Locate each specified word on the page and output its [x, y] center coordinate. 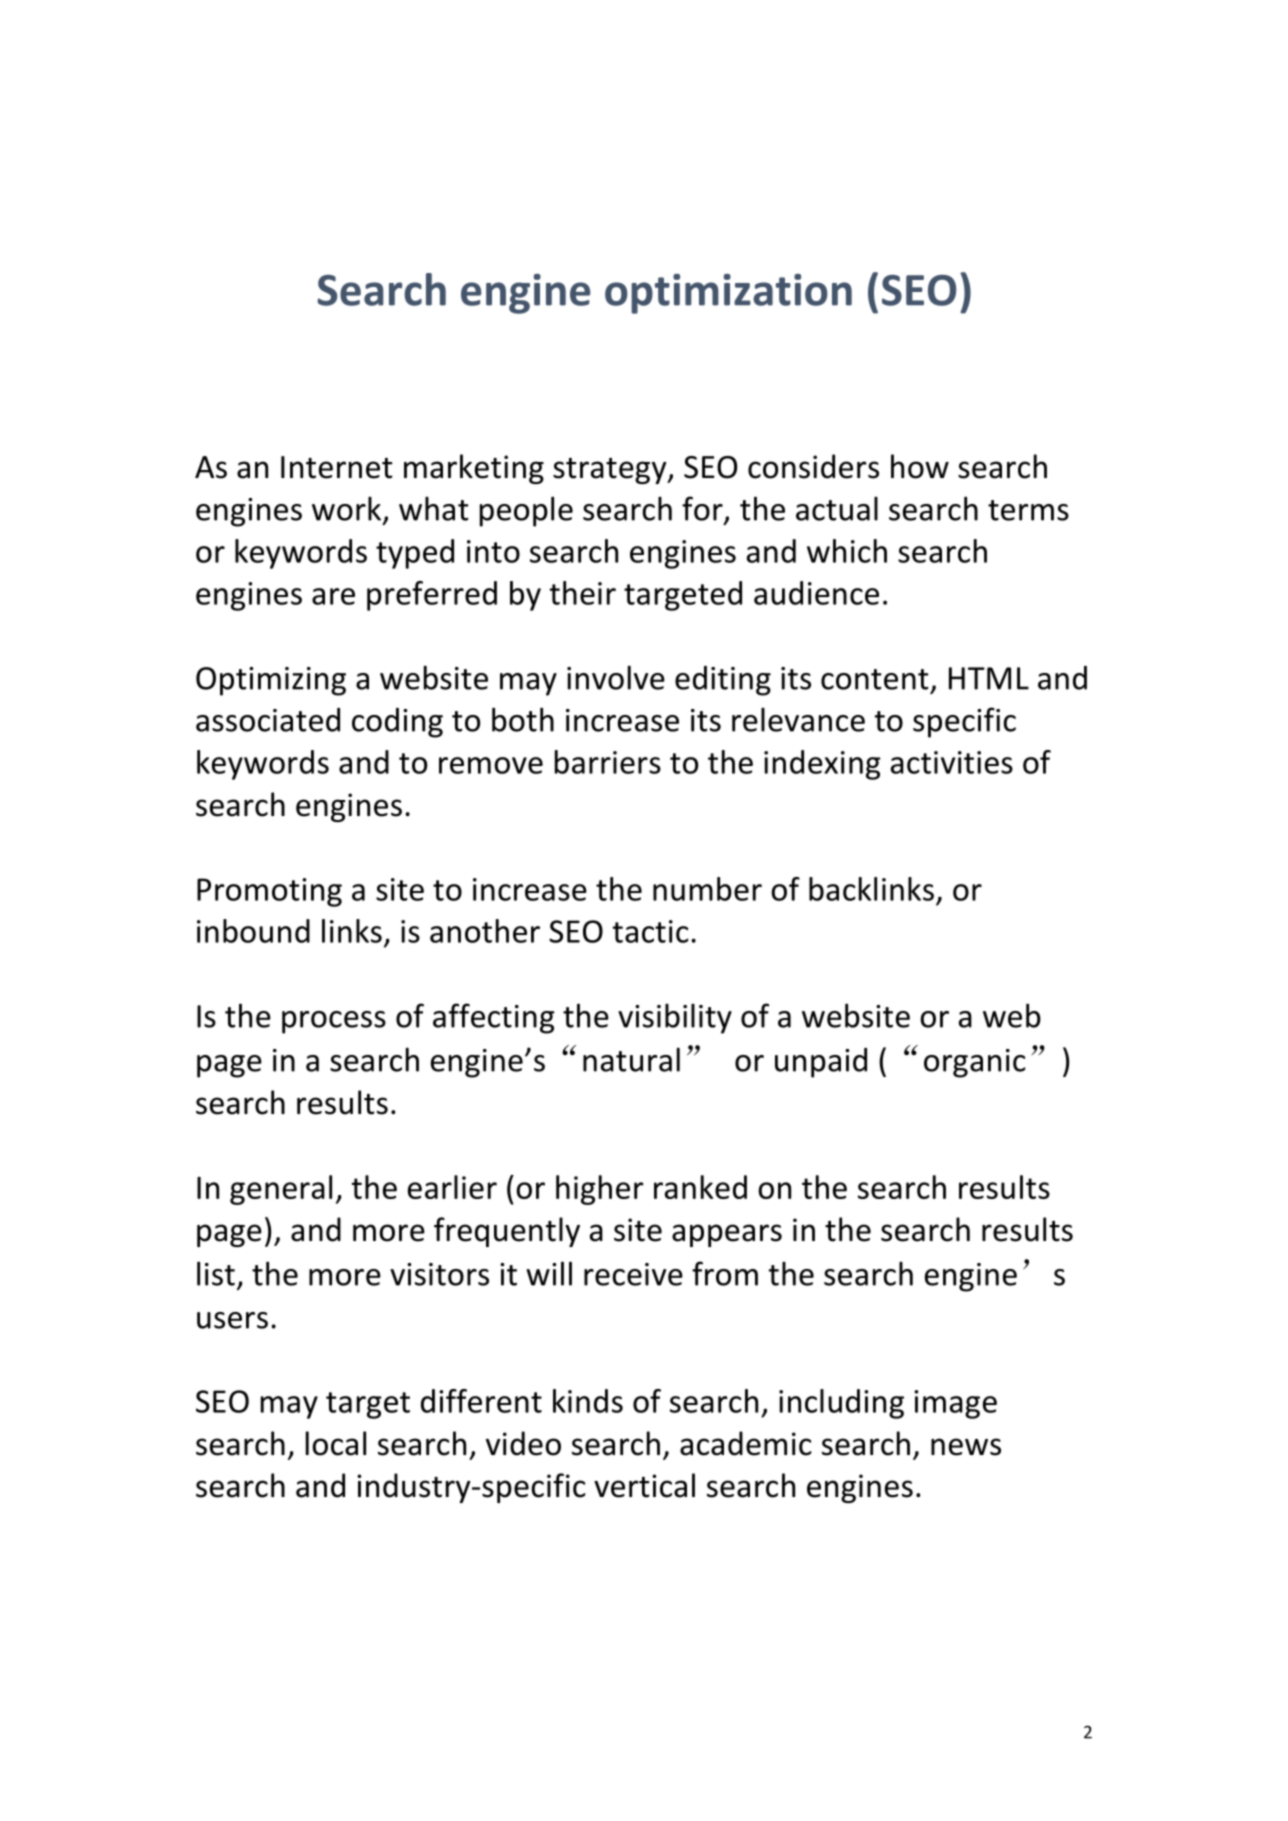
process [334, 1022]
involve [616, 677]
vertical [644, 1485]
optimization [728, 294]
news [966, 1447]
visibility [675, 1019]
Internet [337, 467]
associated [268, 720]
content [875, 679]
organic [975, 1063]
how [920, 466]
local [336, 1443]
